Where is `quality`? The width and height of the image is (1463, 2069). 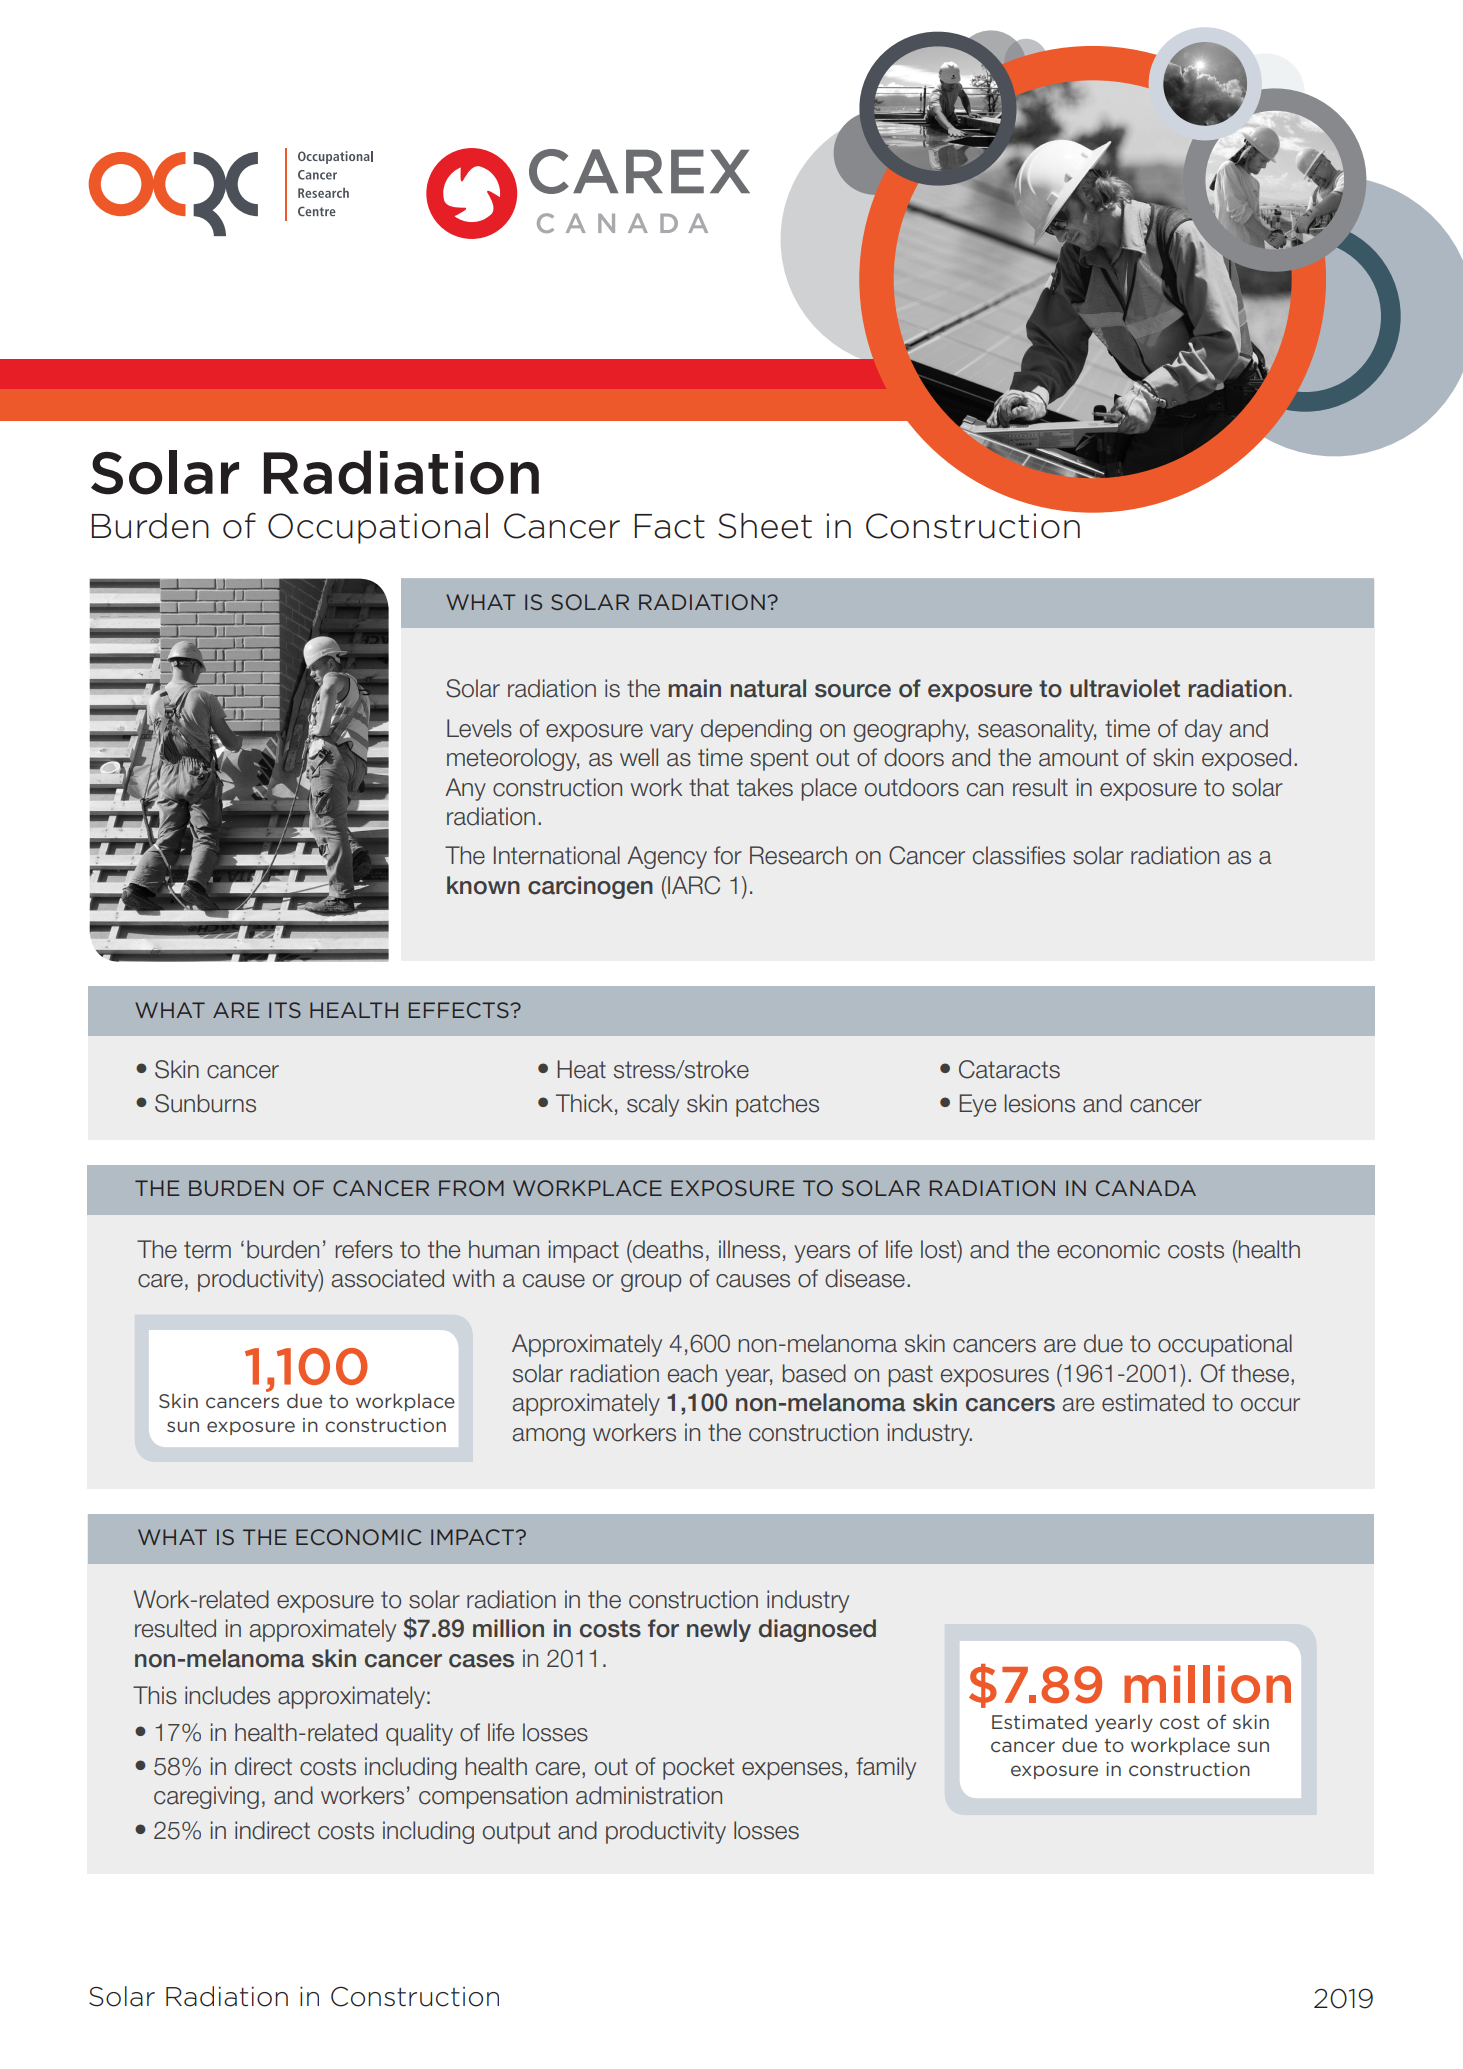 quality is located at coordinates (419, 1734).
